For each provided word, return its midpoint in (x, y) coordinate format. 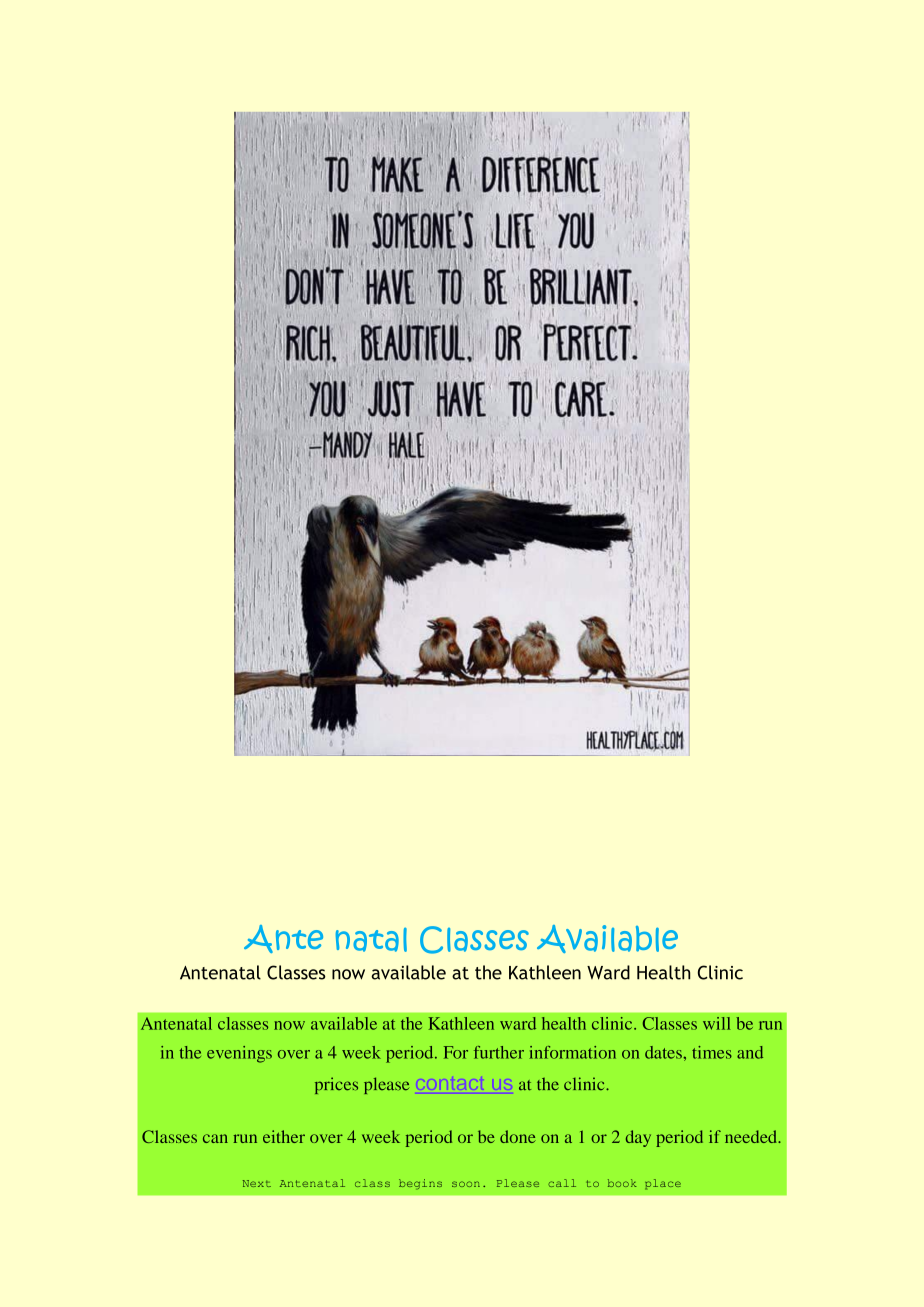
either (284, 1136)
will (717, 1023)
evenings (239, 1054)
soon (466, 1184)
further (499, 1052)
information (572, 1052)
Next (257, 1183)
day (638, 1138)
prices (336, 1085)
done (518, 1136)
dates (664, 1052)
